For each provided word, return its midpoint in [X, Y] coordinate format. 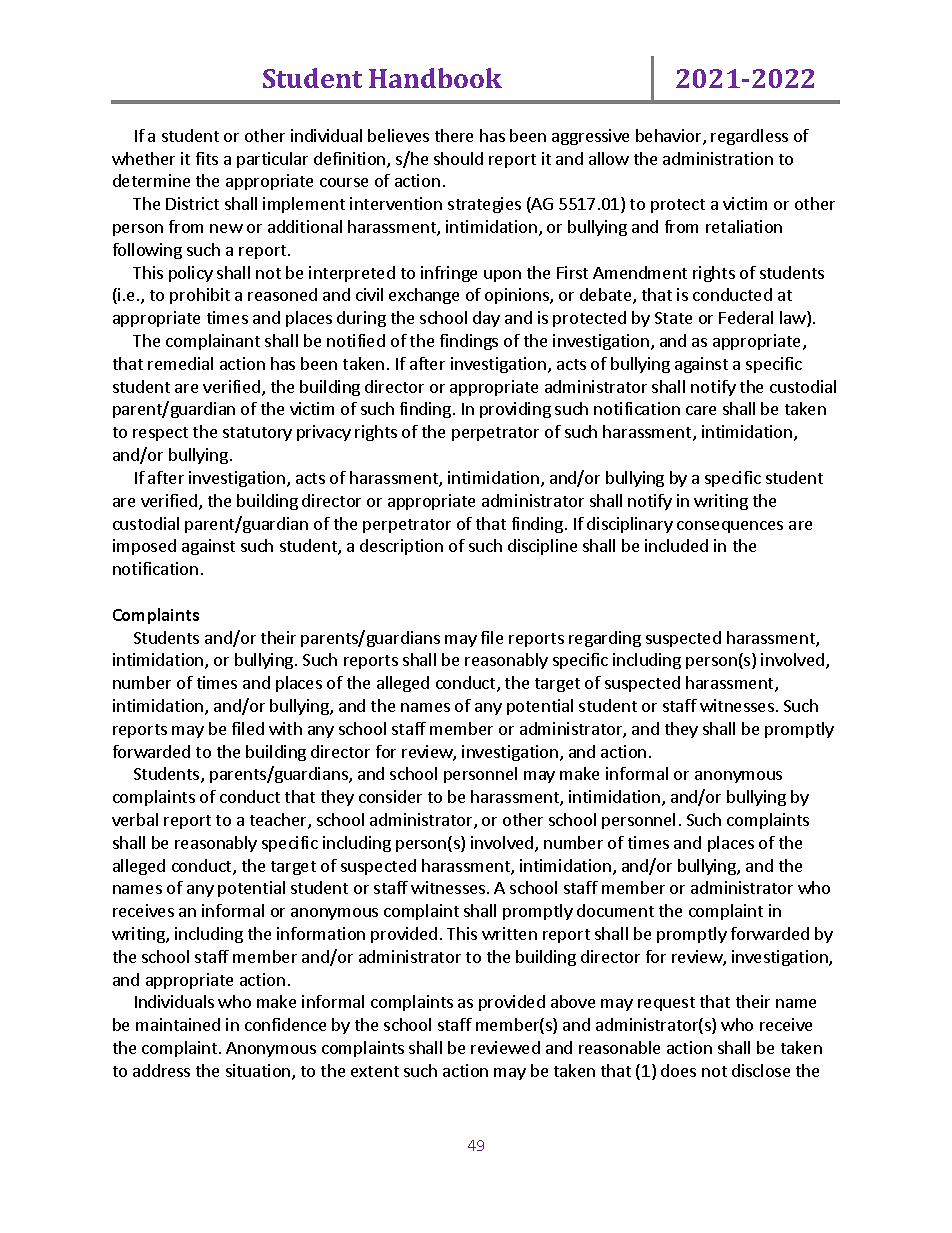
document [615, 910]
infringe [449, 274]
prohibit [200, 296]
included [676, 545]
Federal [746, 317]
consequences [730, 527]
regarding [605, 639]
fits [207, 158]
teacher [279, 821]
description [401, 547]
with [285, 728]
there [454, 135]
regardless [749, 137]
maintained [178, 1024]
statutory [257, 434]
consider [390, 796]
